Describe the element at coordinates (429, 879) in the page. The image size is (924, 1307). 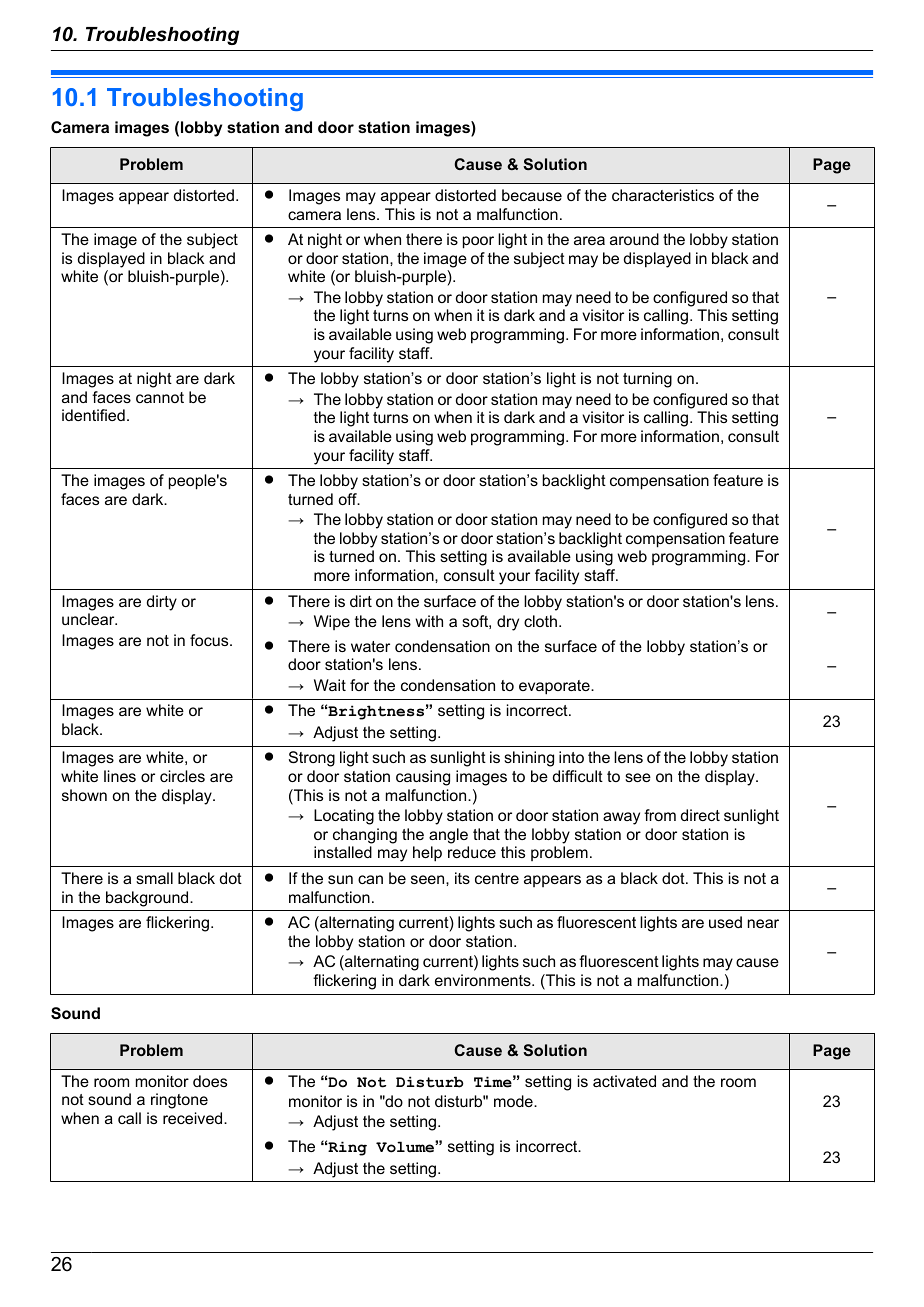
I see `seen` at that location.
